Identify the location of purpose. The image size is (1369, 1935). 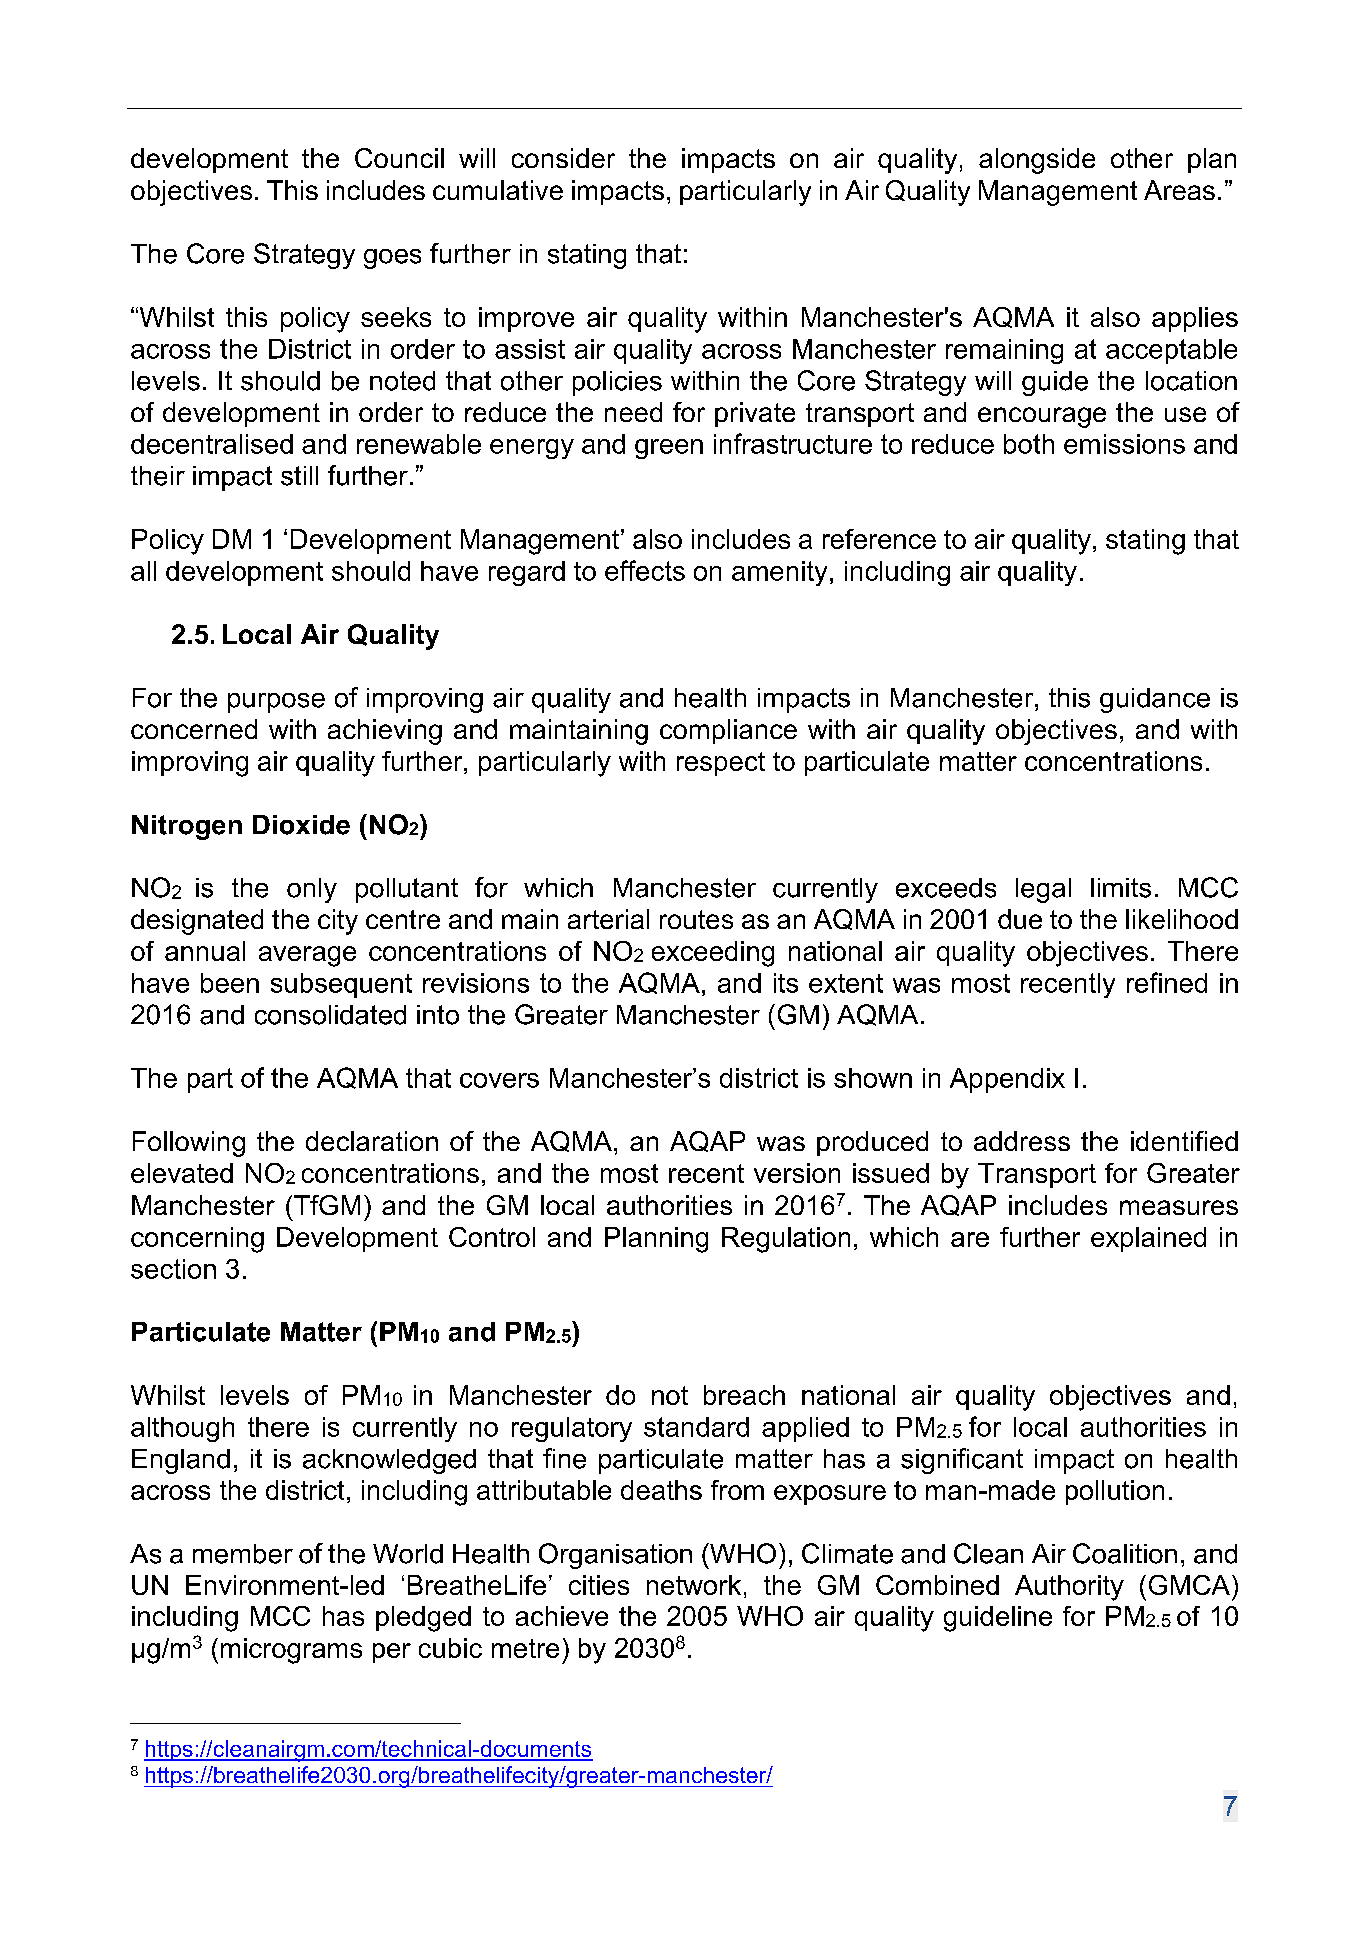
(276, 703).
